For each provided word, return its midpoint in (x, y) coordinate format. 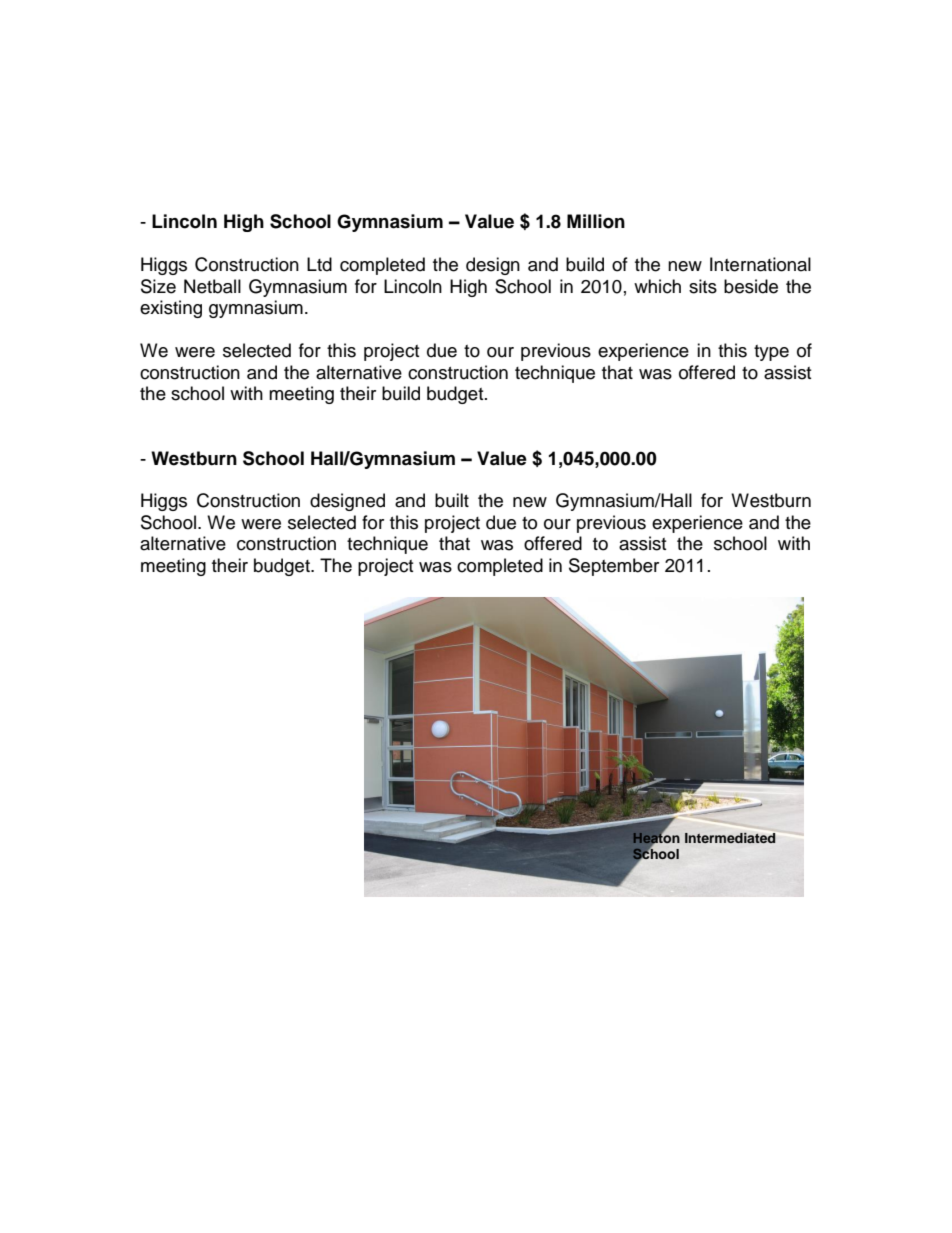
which (657, 286)
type (771, 353)
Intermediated (730, 838)
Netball (212, 286)
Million (596, 221)
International (760, 264)
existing (171, 309)
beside (751, 286)
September (614, 567)
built (452, 500)
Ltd (319, 264)
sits (703, 286)
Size (158, 286)
